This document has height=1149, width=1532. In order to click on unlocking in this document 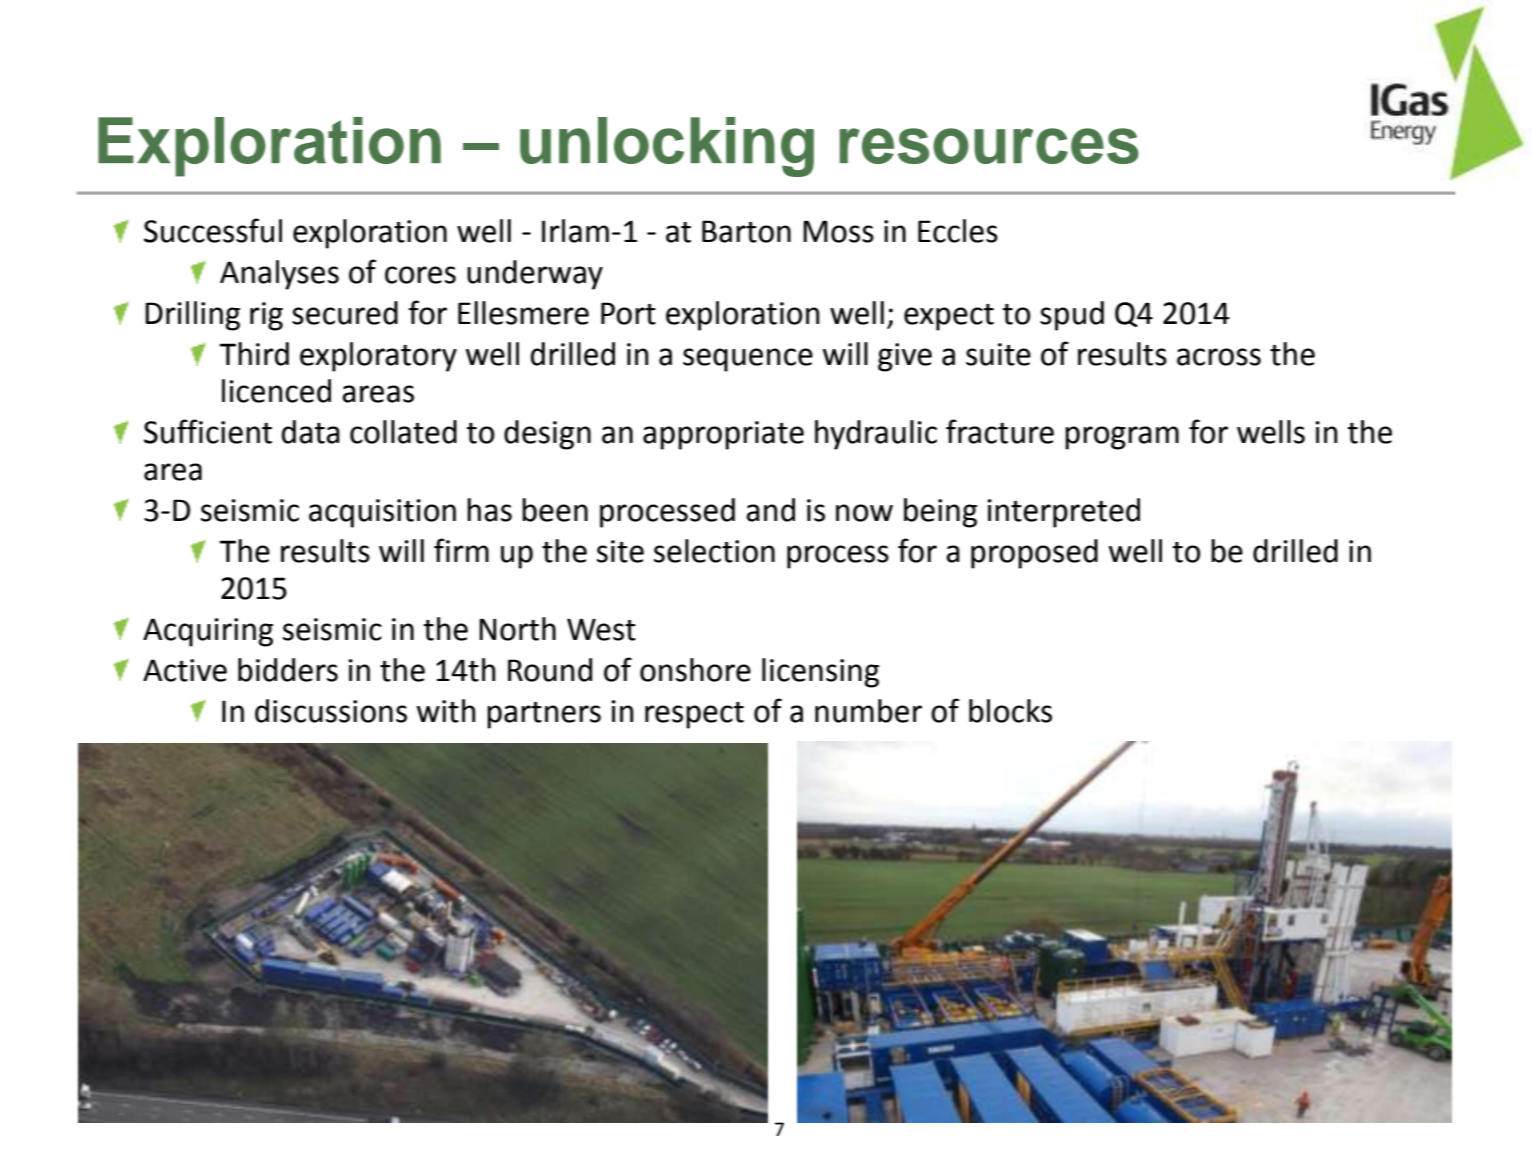, I will do `click(667, 147)`.
